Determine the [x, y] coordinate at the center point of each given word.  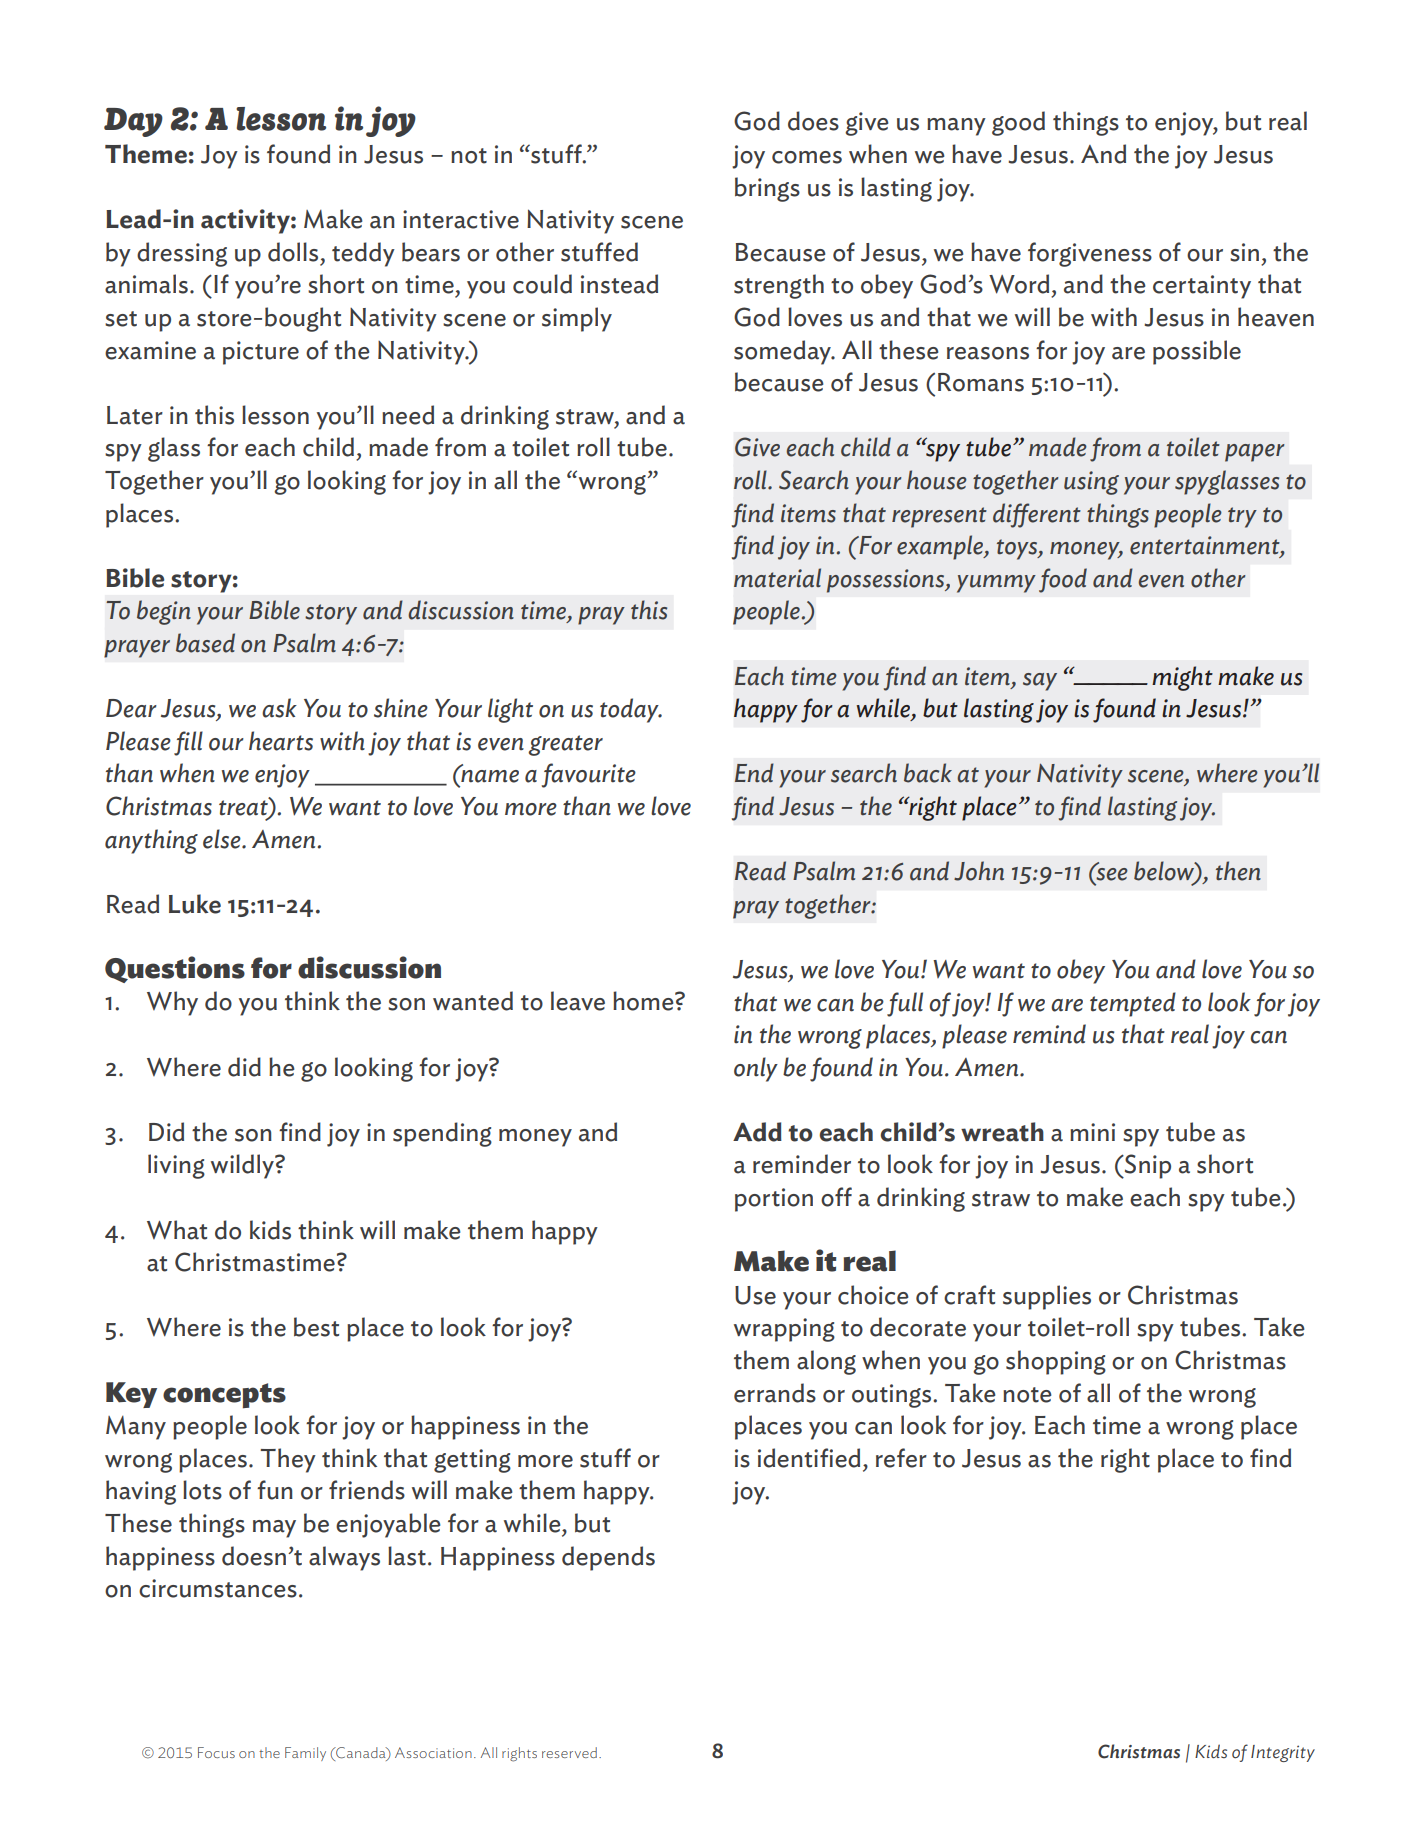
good [1018, 123]
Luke [195, 904]
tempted [1133, 1004]
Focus [216, 1752]
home [644, 1001]
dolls [293, 252]
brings [767, 189]
